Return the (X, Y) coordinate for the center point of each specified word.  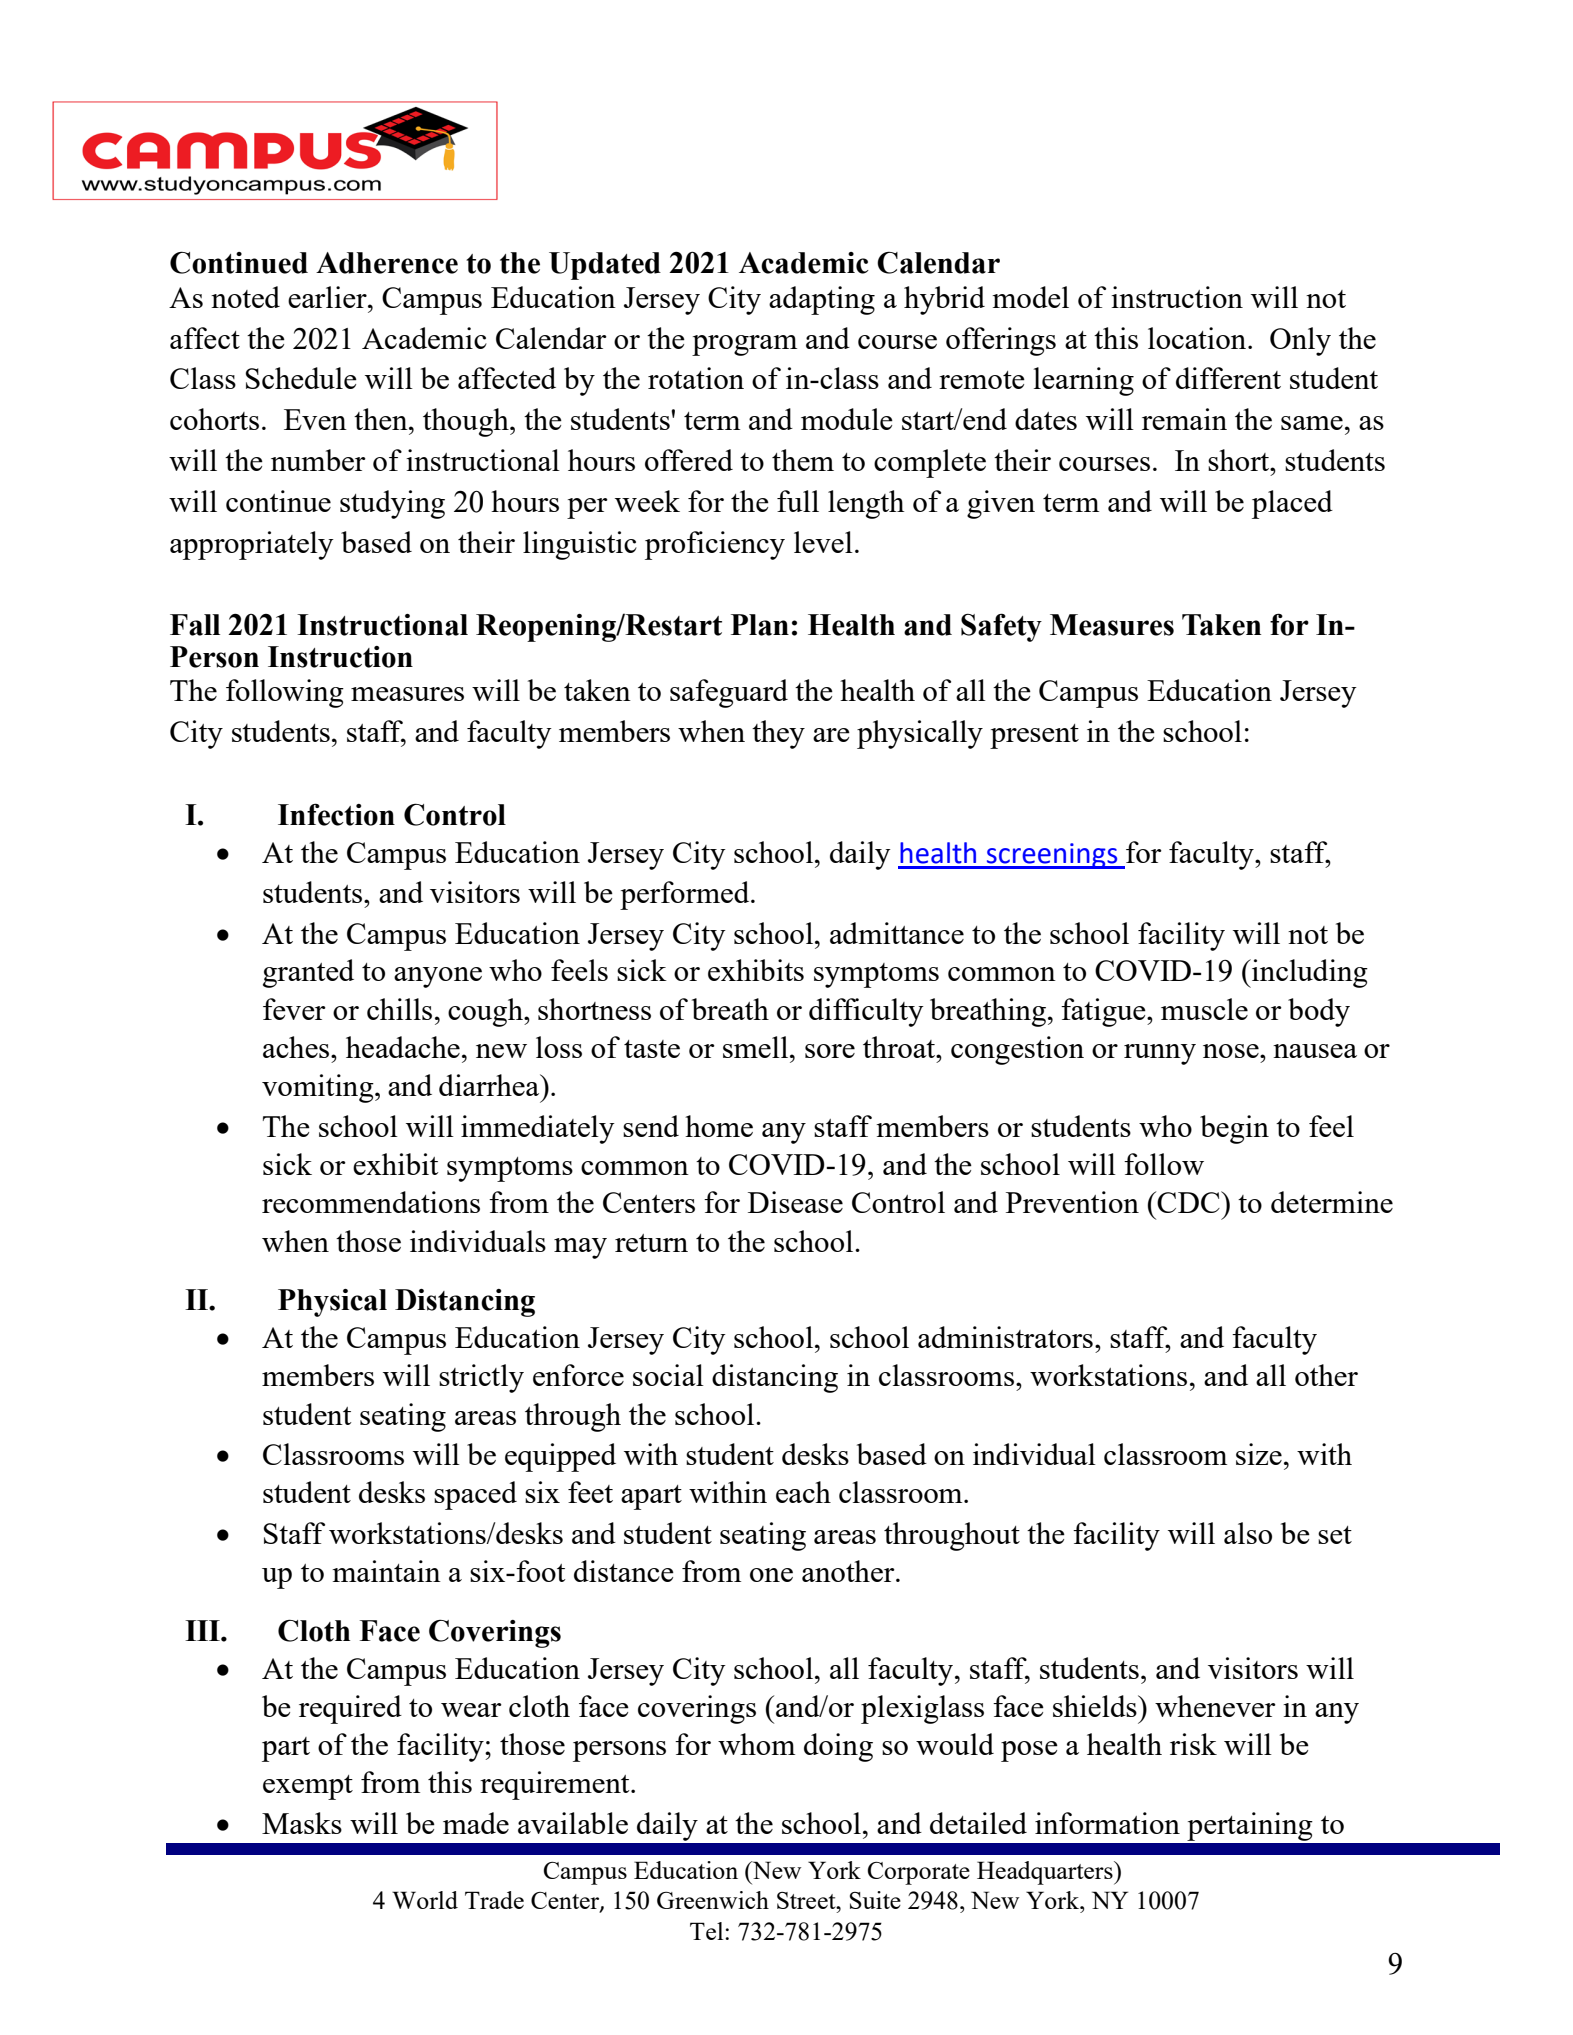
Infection (336, 814)
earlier (328, 297)
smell (755, 1047)
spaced (475, 1495)
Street (807, 1900)
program (744, 345)
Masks (302, 1823)
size (1259, 1454)
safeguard (729, 693)
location (1198, 338)
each (803, 1492)
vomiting (319, 1088)
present (1034, 736)
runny (1160, 1054)
